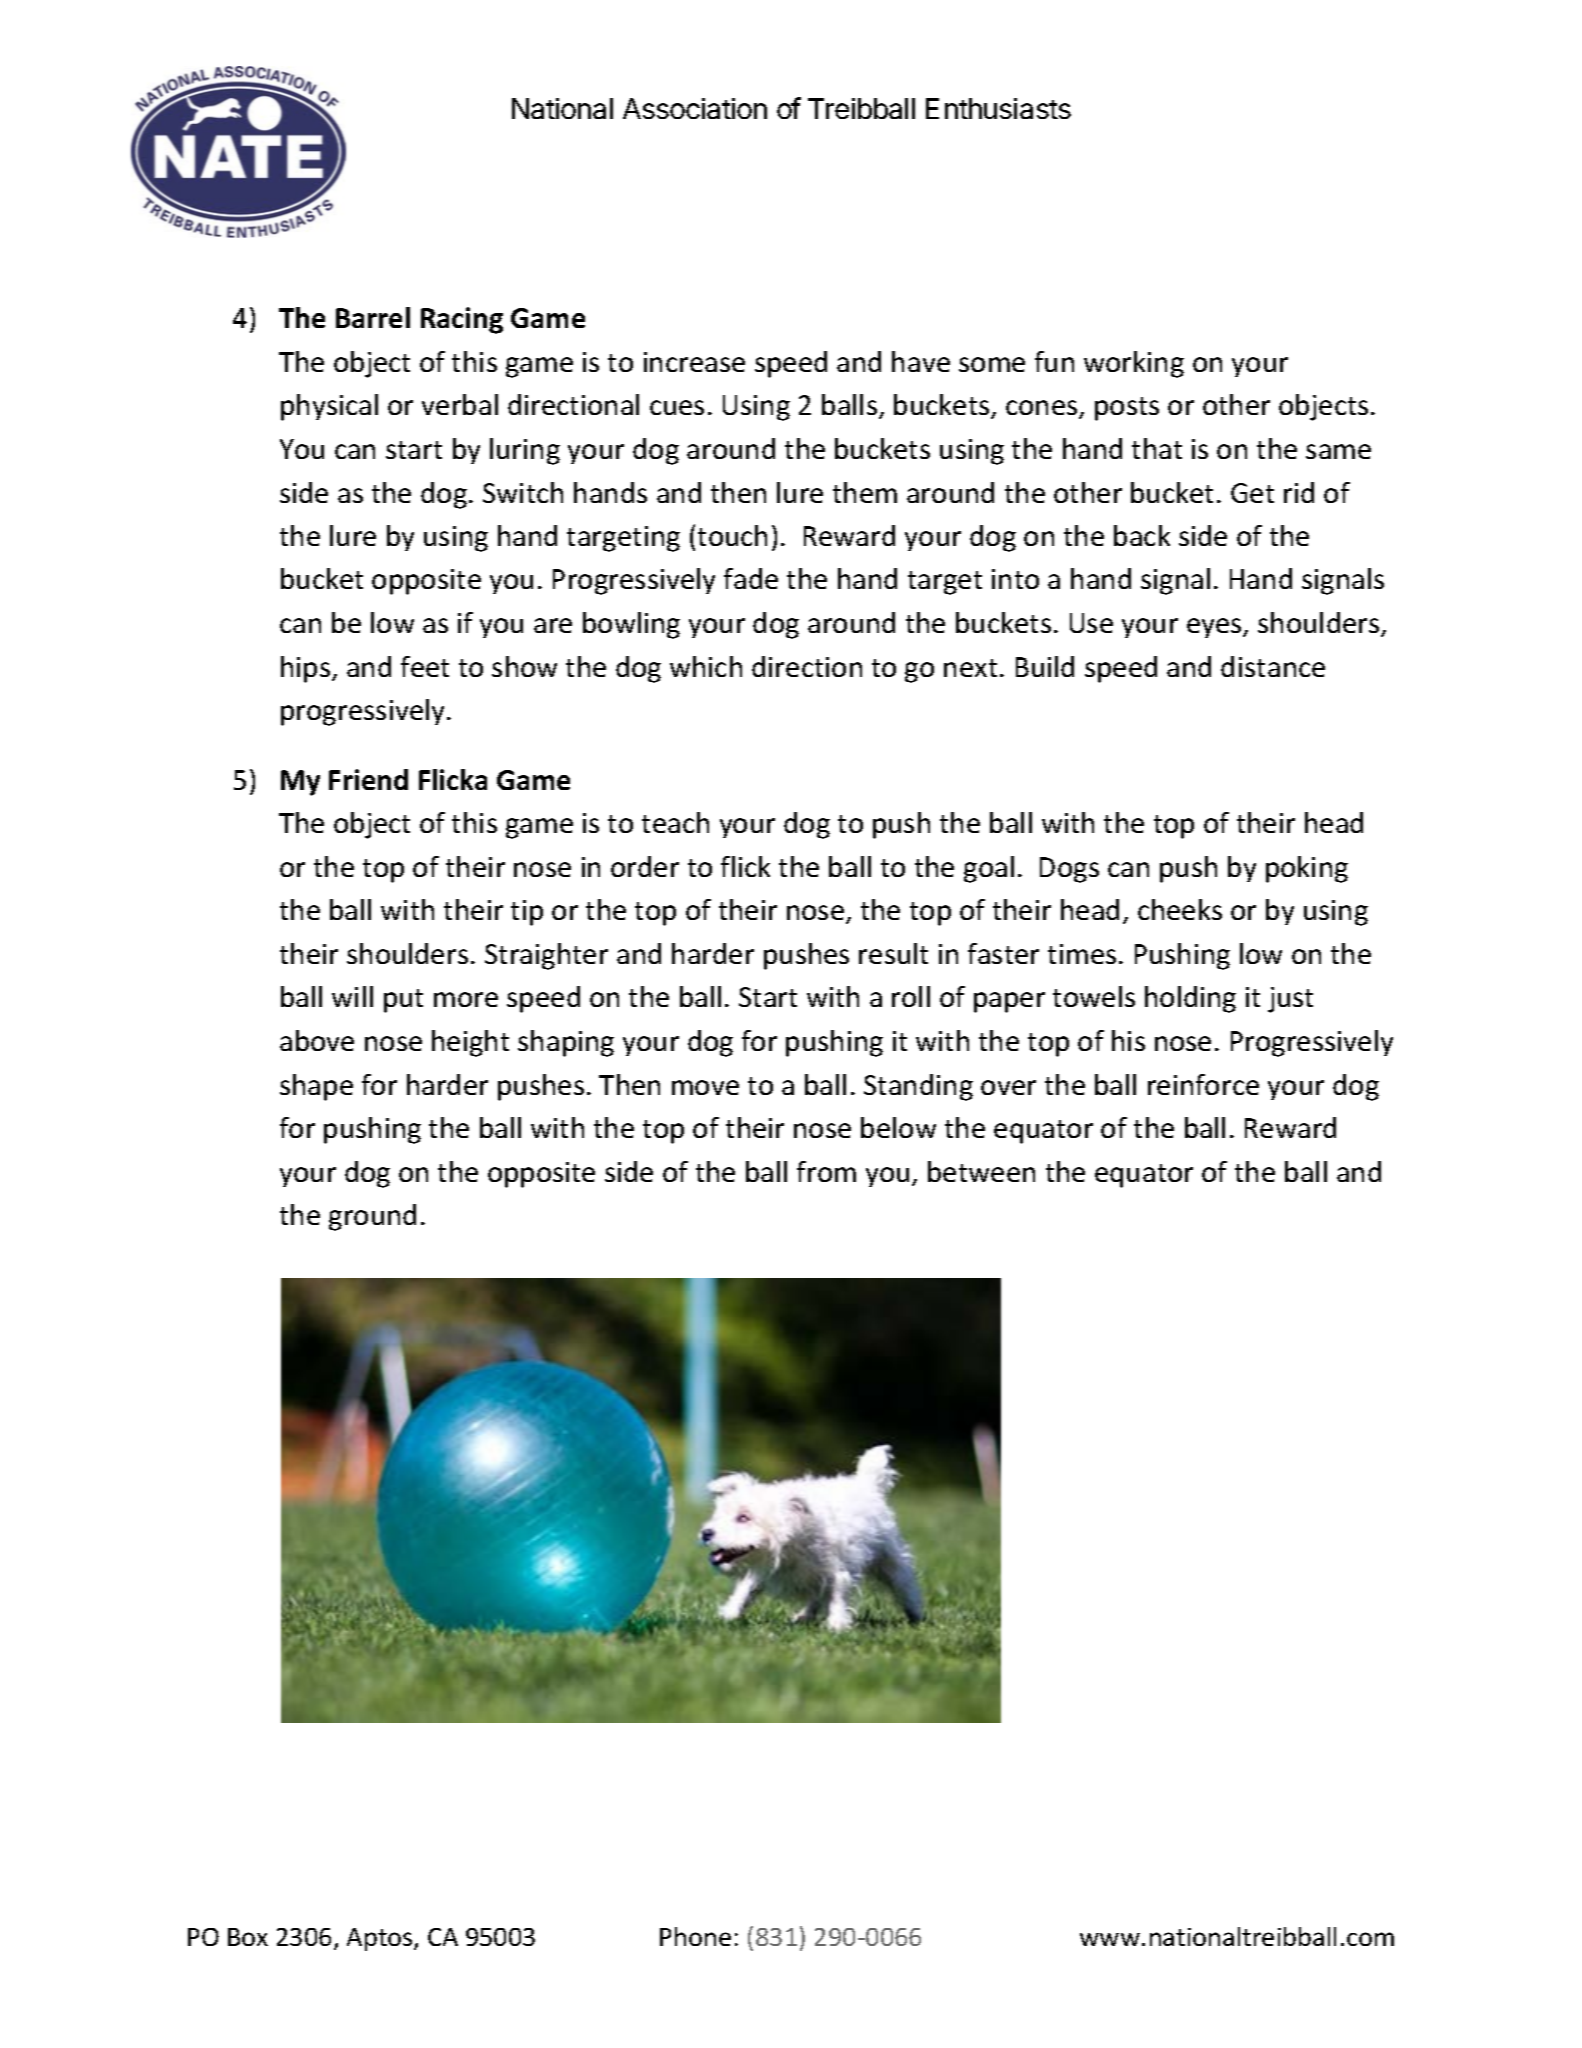  What do you see at coordinates (826, 1171) in the document?
I see `from` at bounding box center [826, 1171].
